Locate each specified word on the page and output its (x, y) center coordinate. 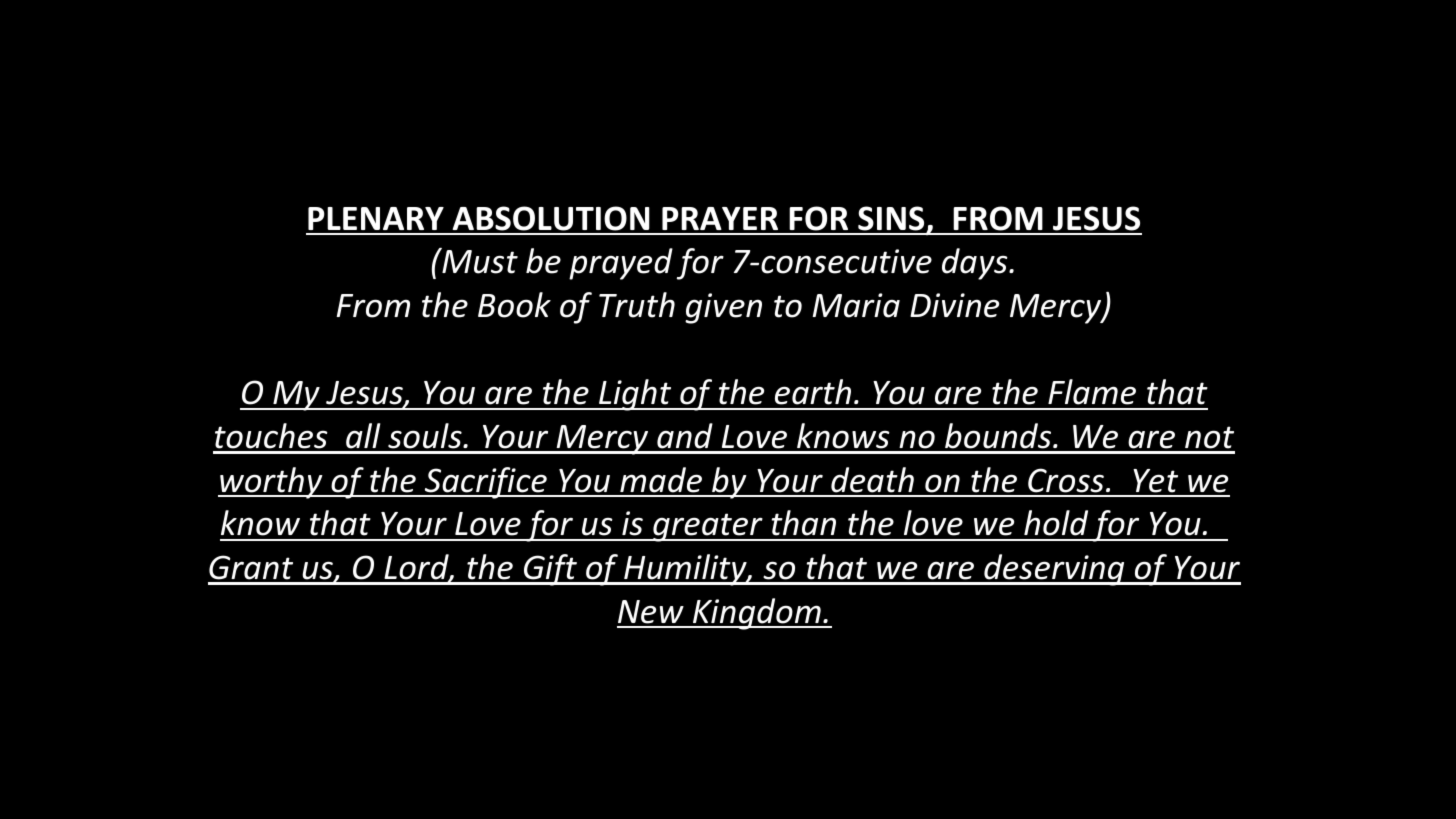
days (976, 264)
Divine (954, 305)
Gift (550, 570)
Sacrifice (485, 483)
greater (708, 527)
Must (479, 261)
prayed (621, 264)
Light (635, 395)
